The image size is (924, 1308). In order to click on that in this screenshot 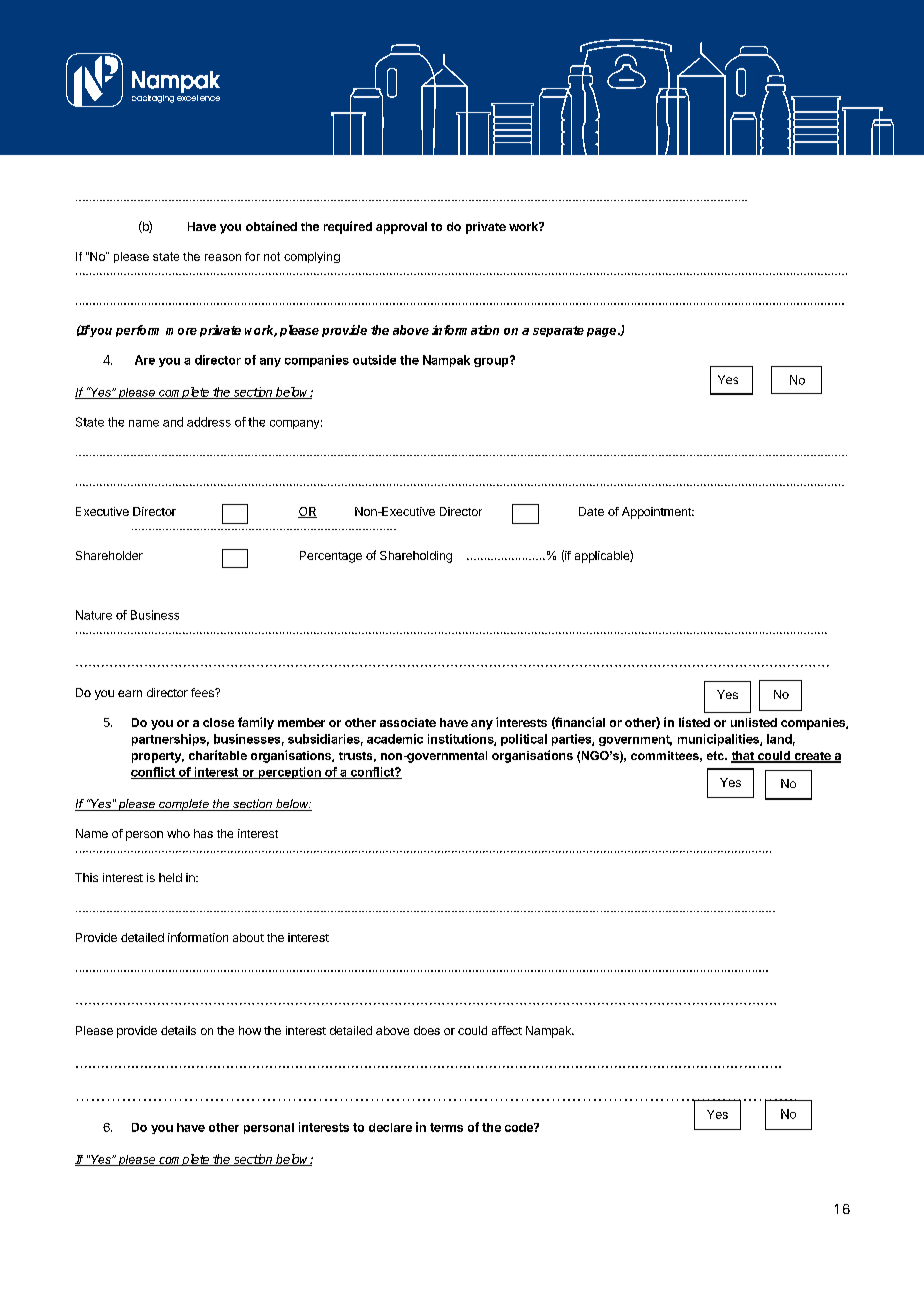, I will do `click(743, 757)`.
